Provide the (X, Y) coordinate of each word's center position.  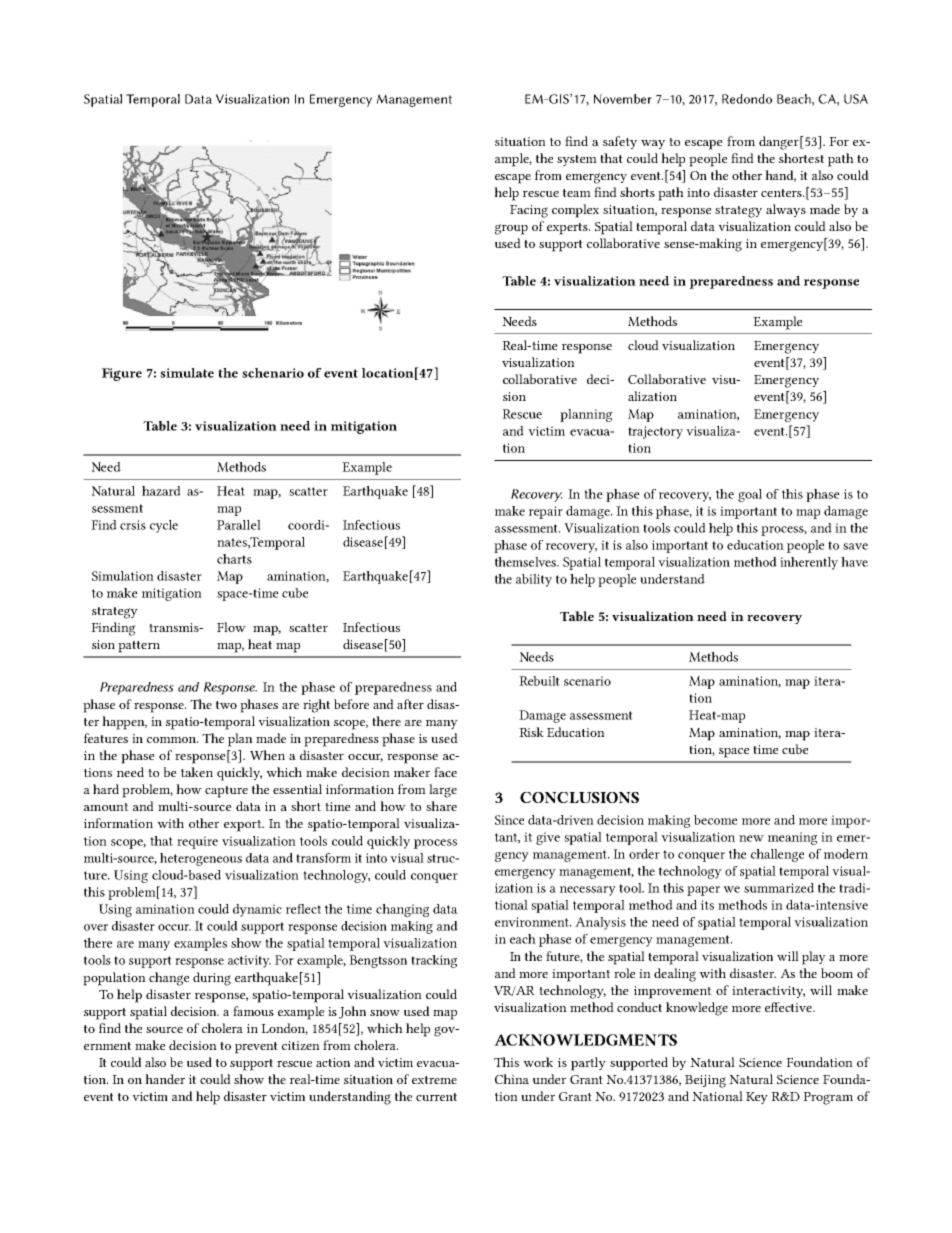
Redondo (747, 99)
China (512, 1079)
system (577, 160)
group (511, 229)
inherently (809, 563)
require (197, 842)
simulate (187, 373)
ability (534, 580)
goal (750, 495)
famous (253, 1011)
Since (509, 820)
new (751, 838)
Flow (231, 627)
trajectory (655, 432)
